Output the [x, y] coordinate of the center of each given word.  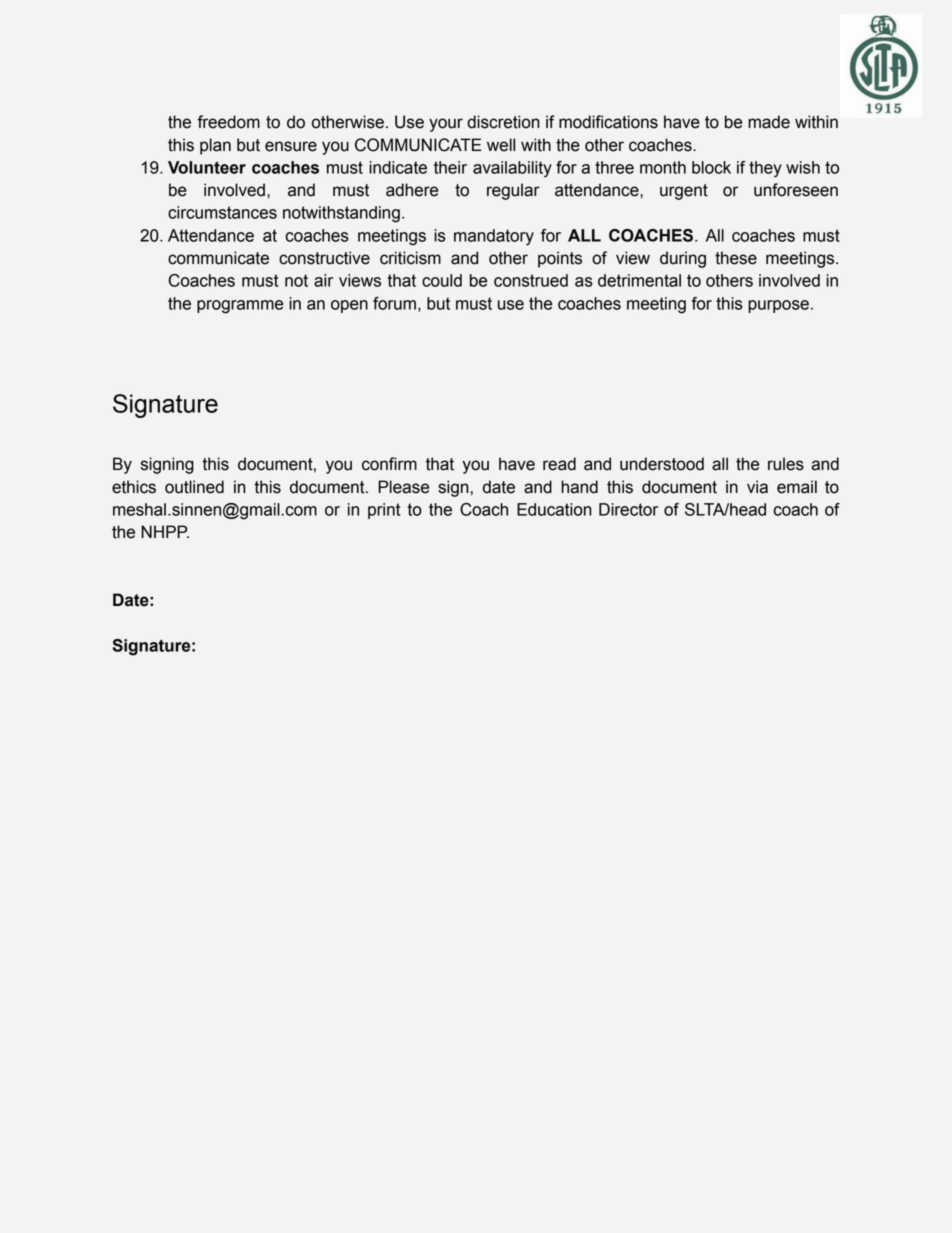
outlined [194, 487]
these [736, 258]
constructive [324, 258]
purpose [778, 306]
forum [394, 303]
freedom [228, 122]
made [769, 122]
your [446, 125]
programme [240, 307]
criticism [410, 258]
